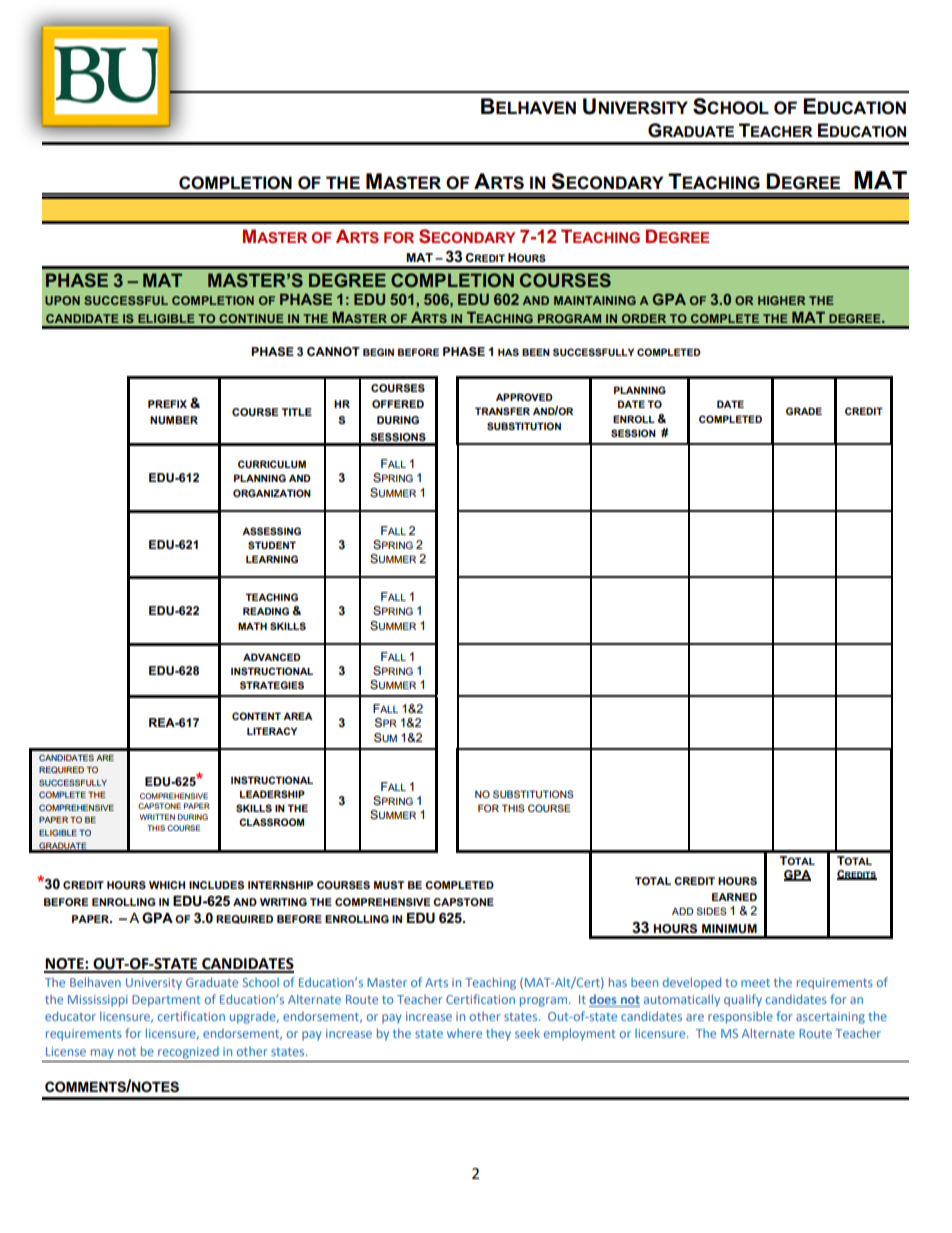  Describe the element at coordinates (740, 1017) in the screenshot. I see `responsible` at that location.
